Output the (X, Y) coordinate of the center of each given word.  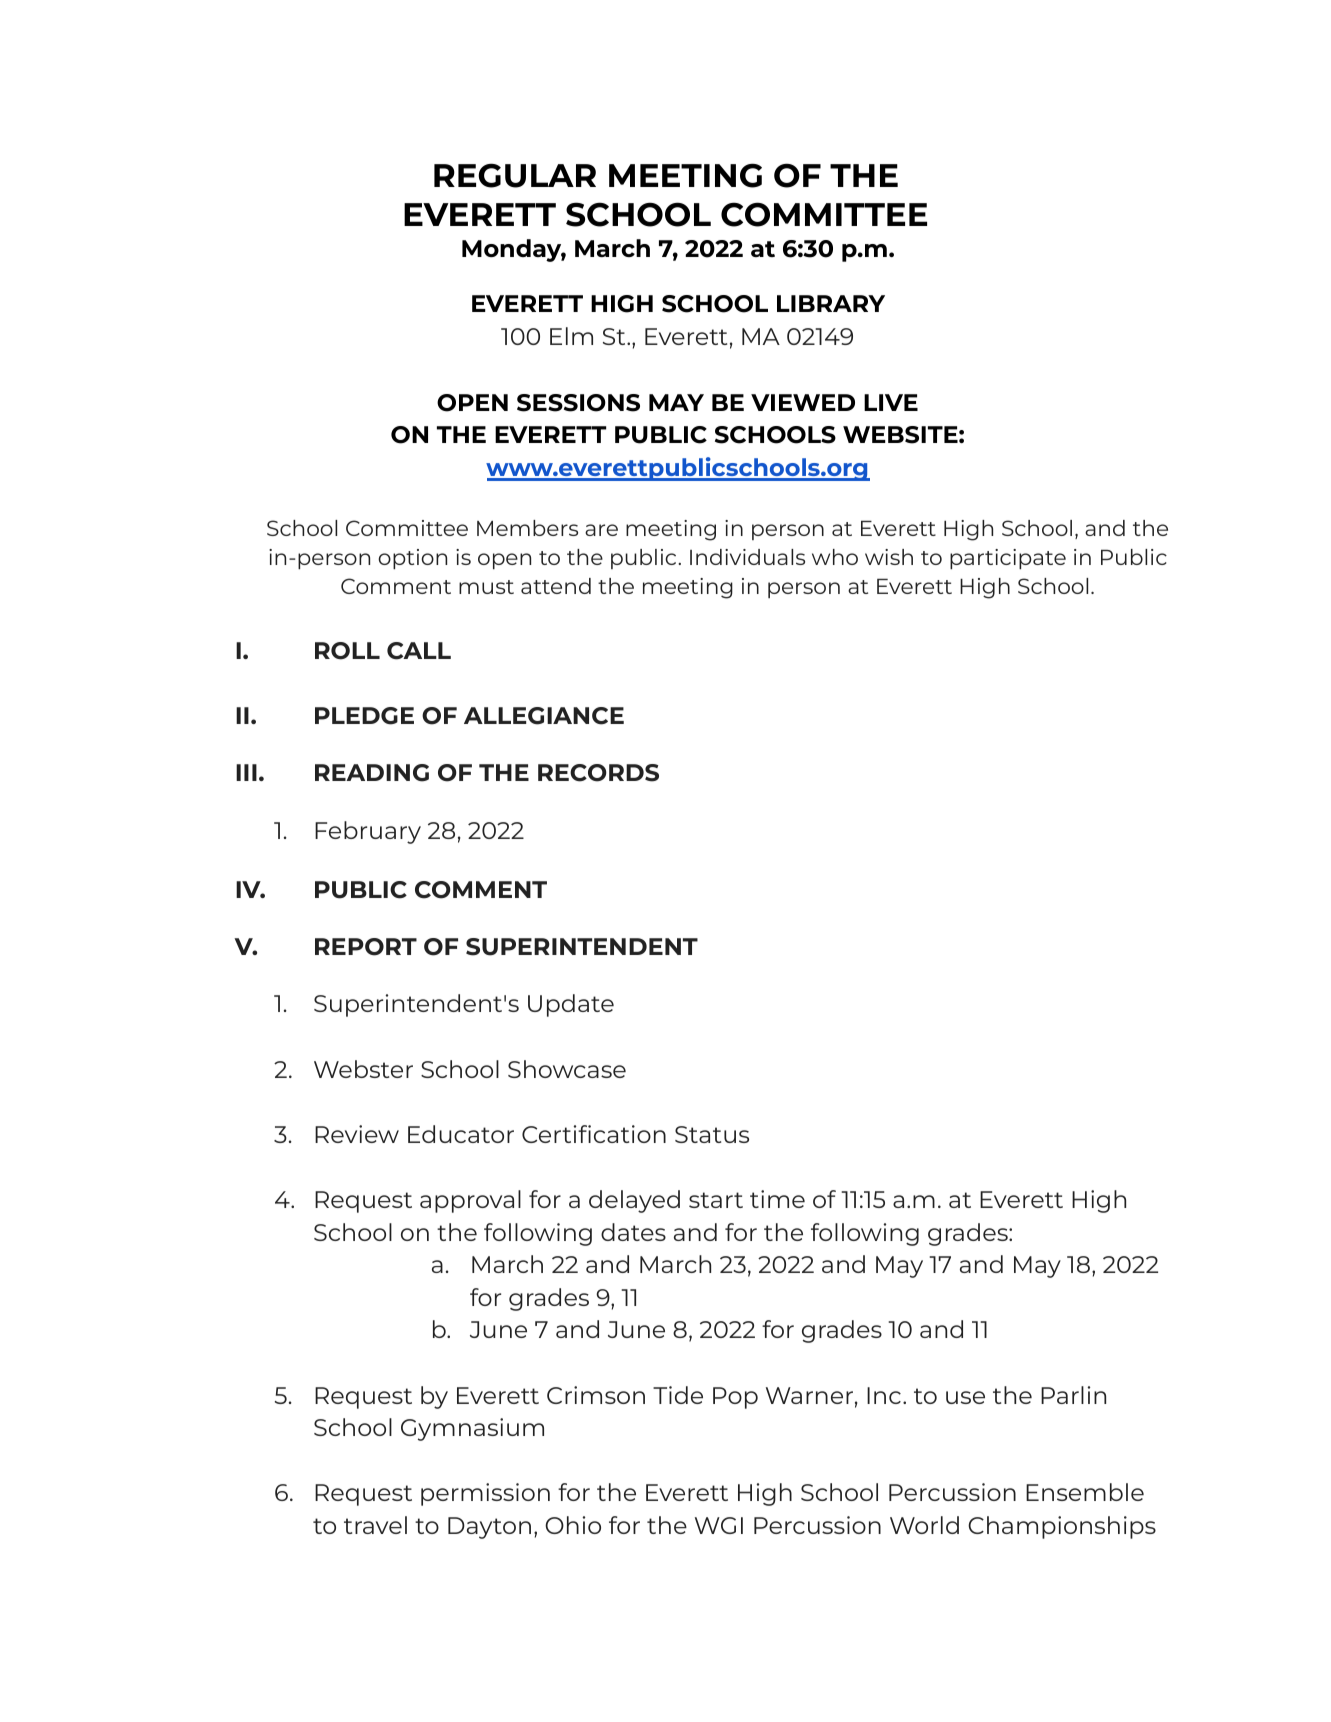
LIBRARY (831, 303)
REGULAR (515, 175)
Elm (571, 336)
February (368, 832)
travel (375, 1525)
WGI (719, 1525)
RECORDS (598, 773)
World (924, 1525)
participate (1008, 559)
